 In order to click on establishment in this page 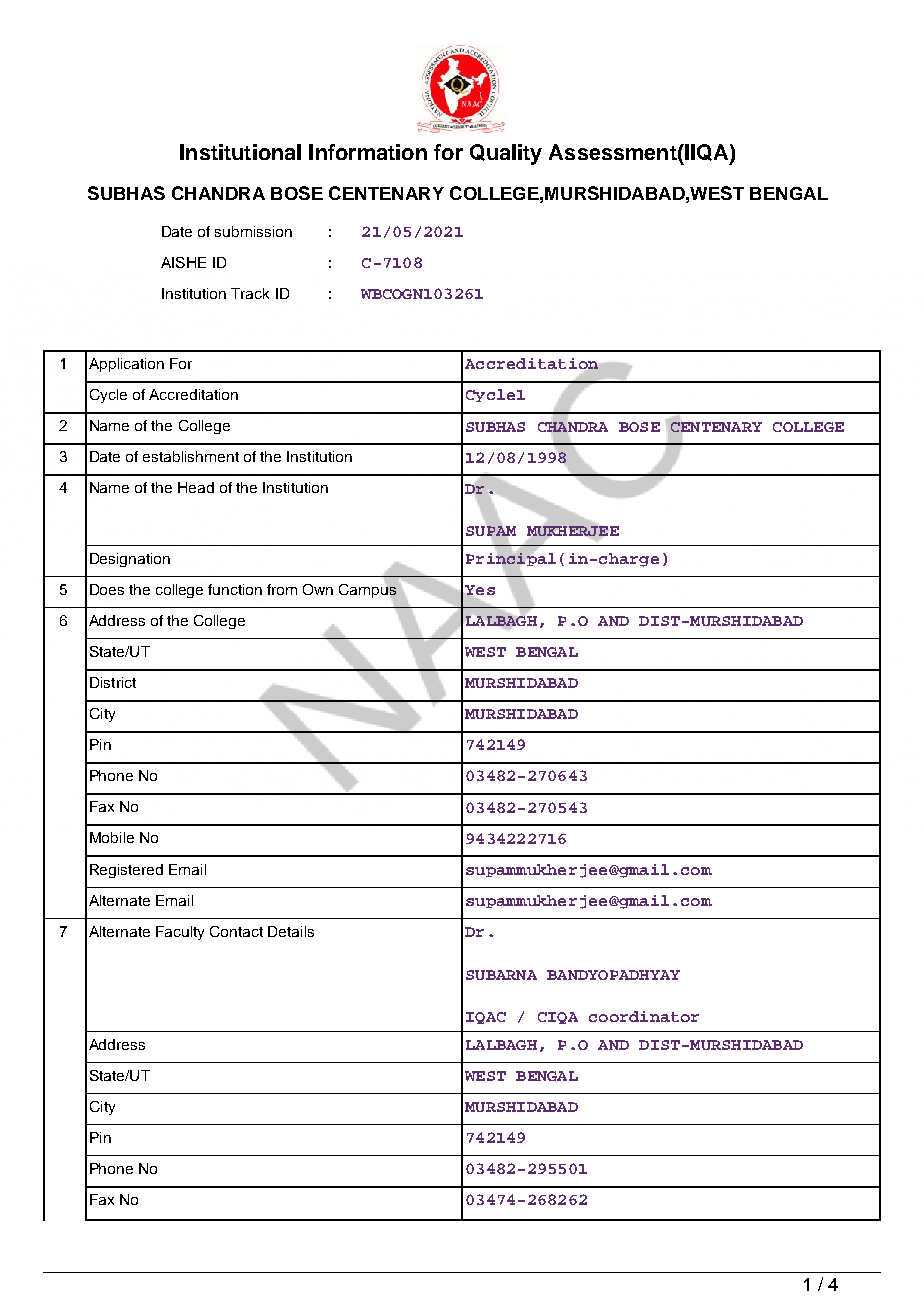, I will do `click(191, 456)`.
